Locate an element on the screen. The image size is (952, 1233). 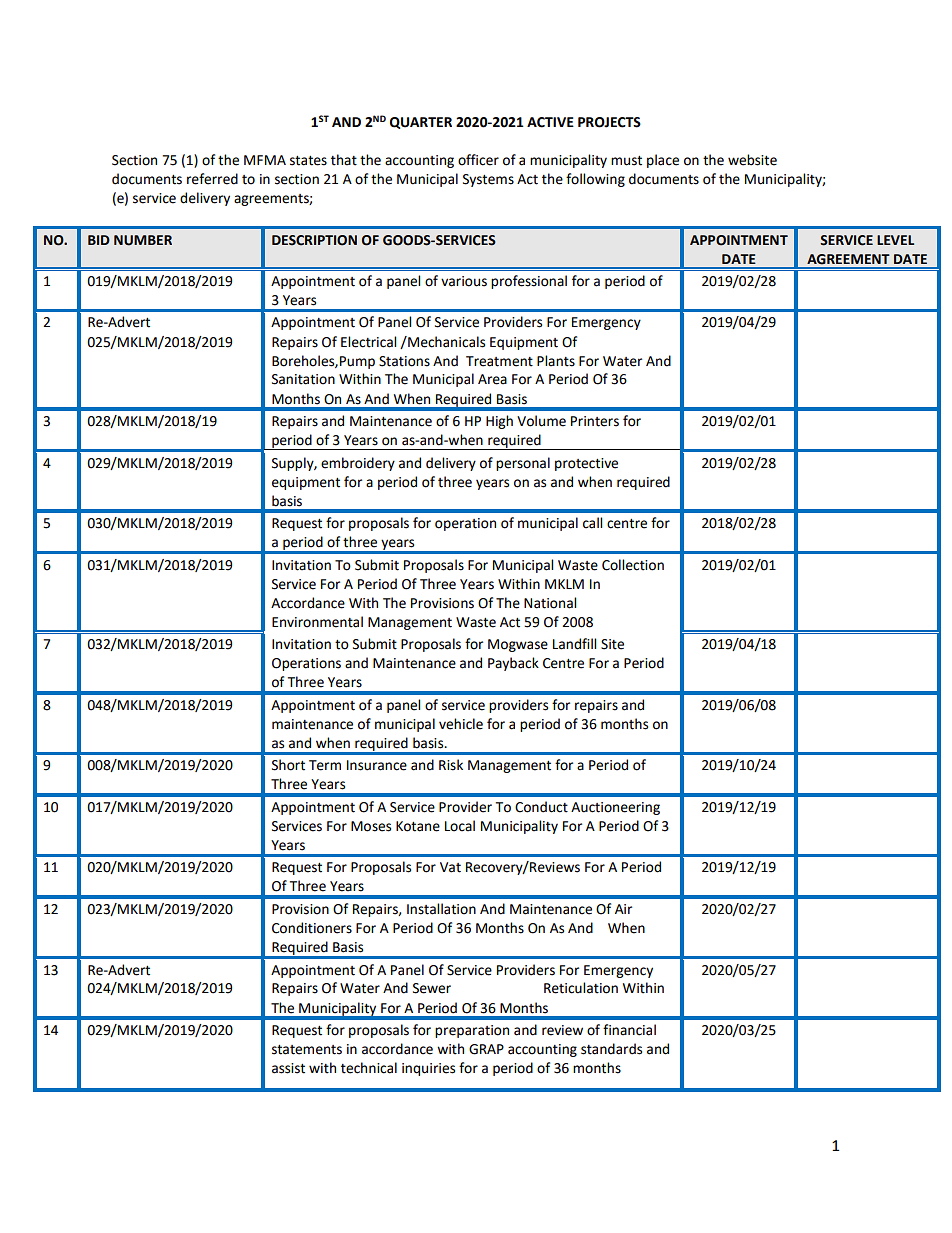
GRAP is located at coordinates (486, 1049).
